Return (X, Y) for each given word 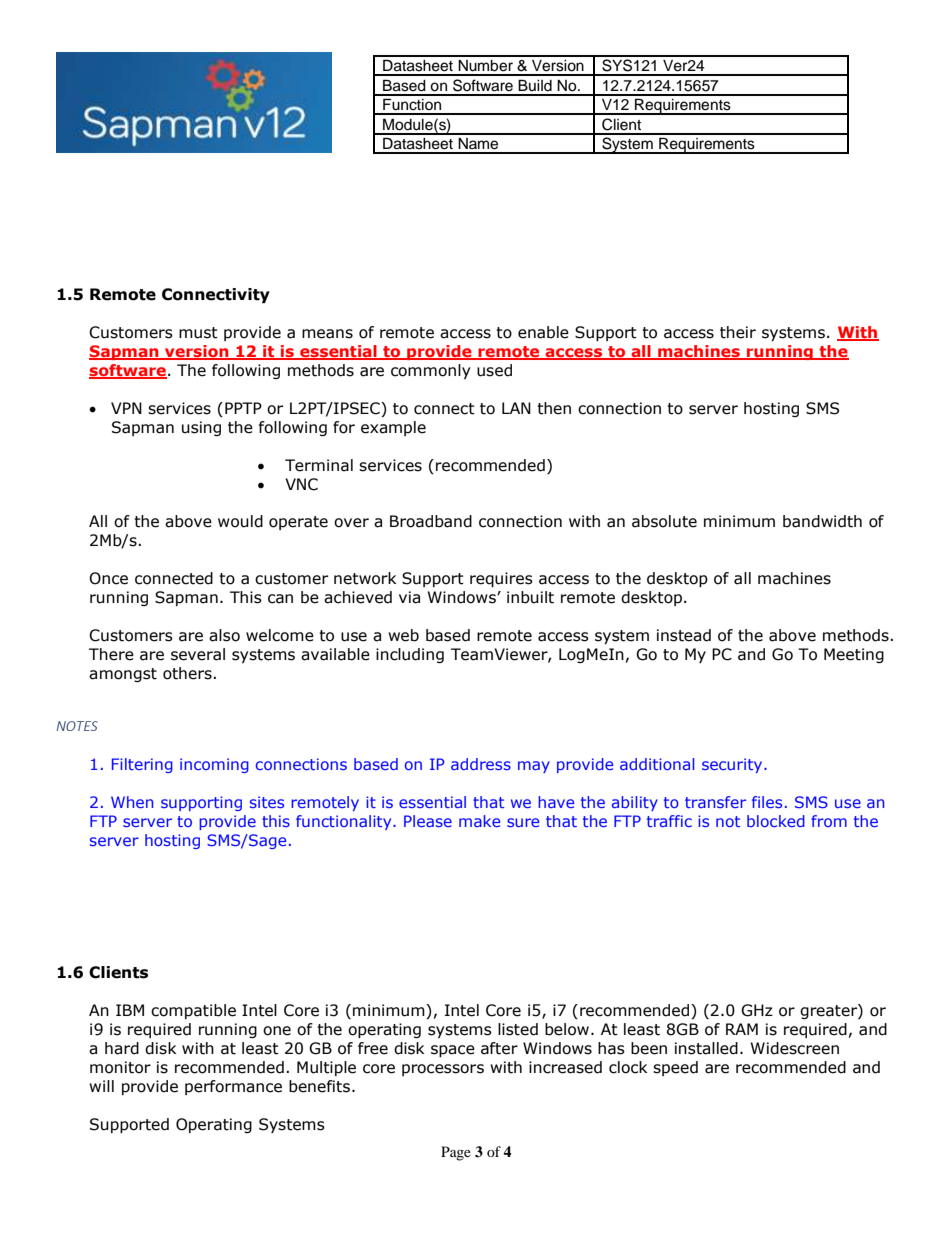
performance (233, 1087)
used (494, 370)
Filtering (142, 765)
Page (456, 1153)
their (738, 332)
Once (108, 578)
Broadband (431, 521)
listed (518, 1029)
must (198, 333)
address (481, 764)
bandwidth (822, 521)
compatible (193, 1011)
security (733, 765)
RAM (742, 1029)
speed (675, 1068)
